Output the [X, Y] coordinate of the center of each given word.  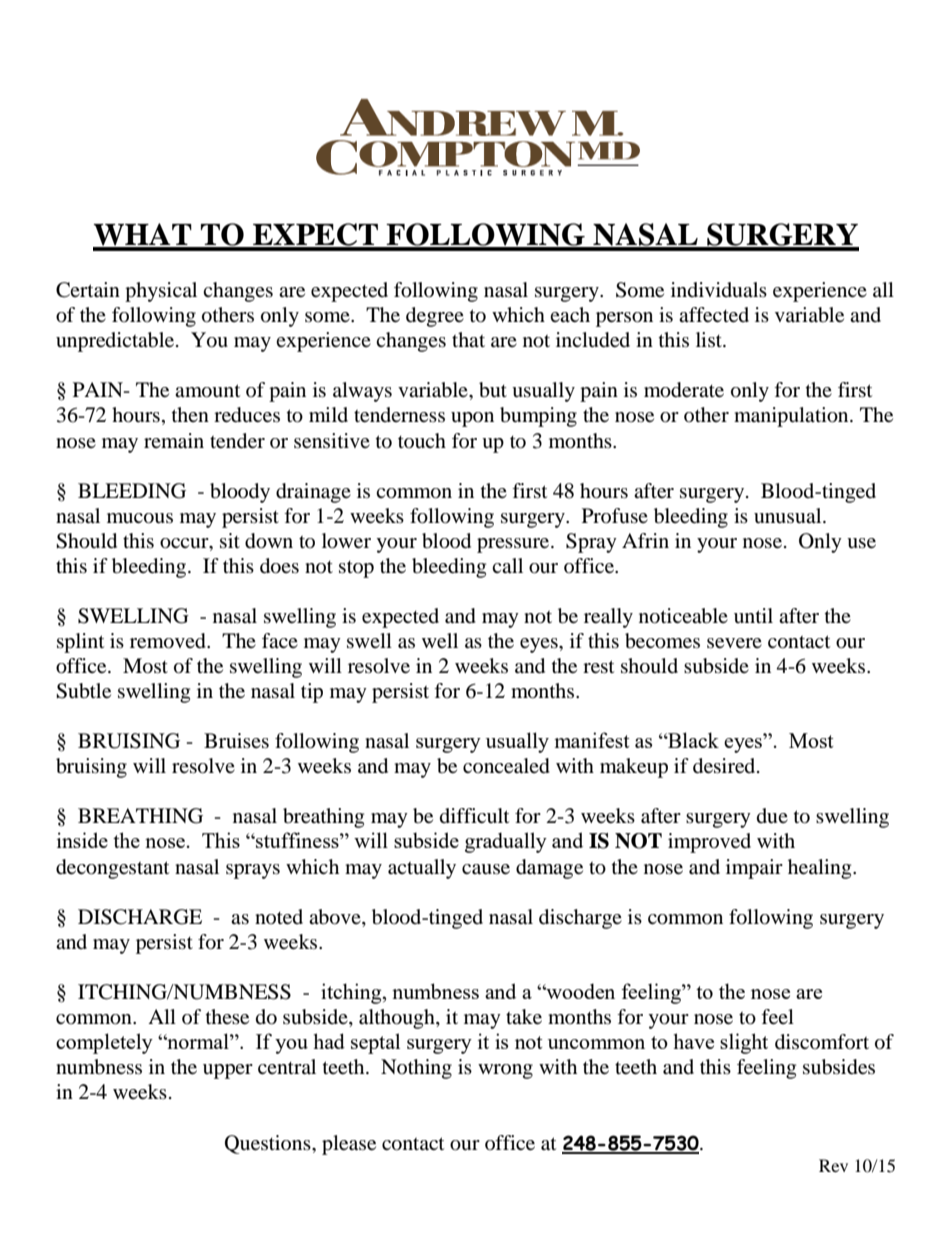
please [349, 1145]
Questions [269, 1144]
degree [435, 317]
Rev [833, 1165]
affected [714, 315]
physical [161, 292]
